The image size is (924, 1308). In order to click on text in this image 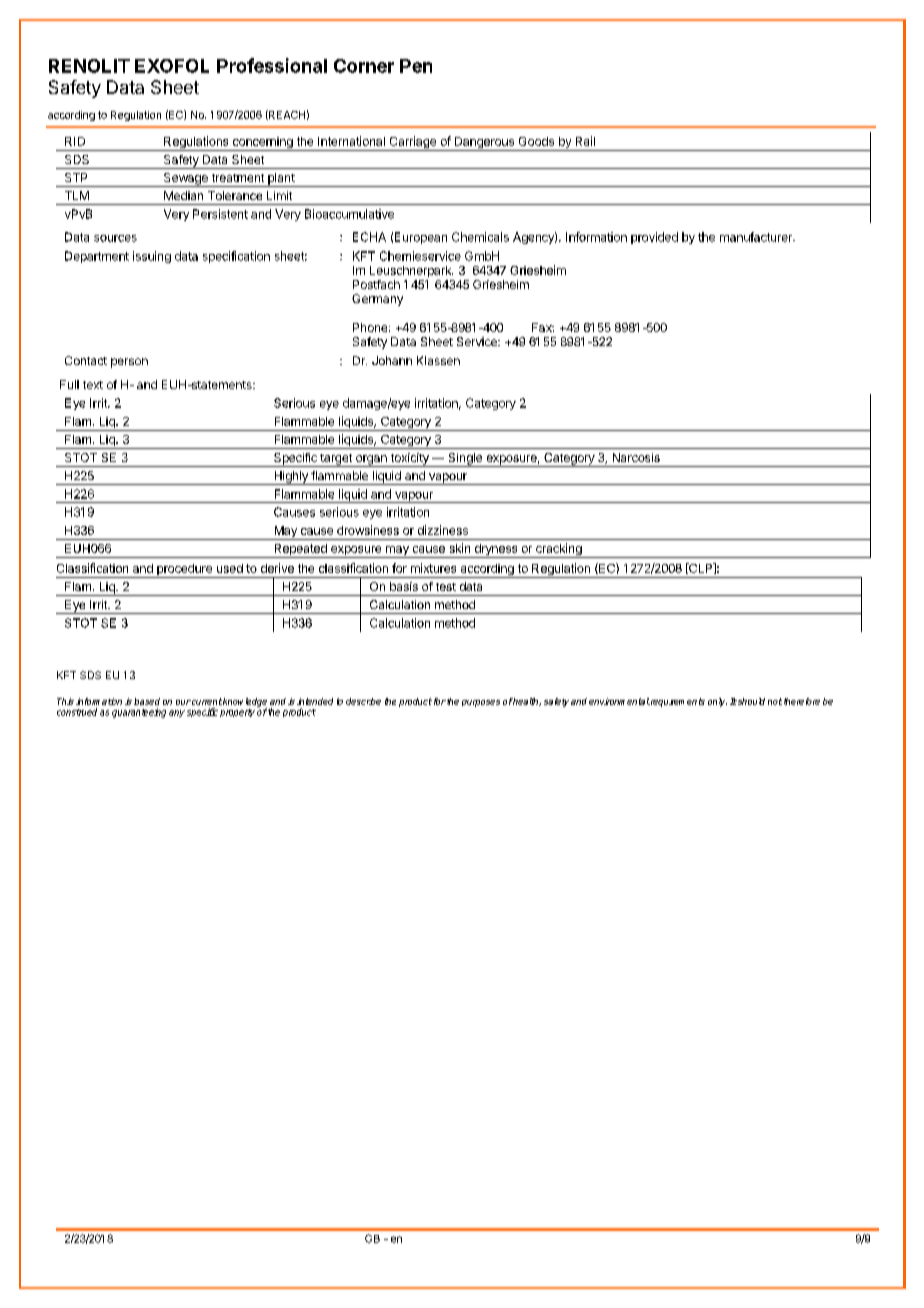, I will do `click(93, 385)`.
